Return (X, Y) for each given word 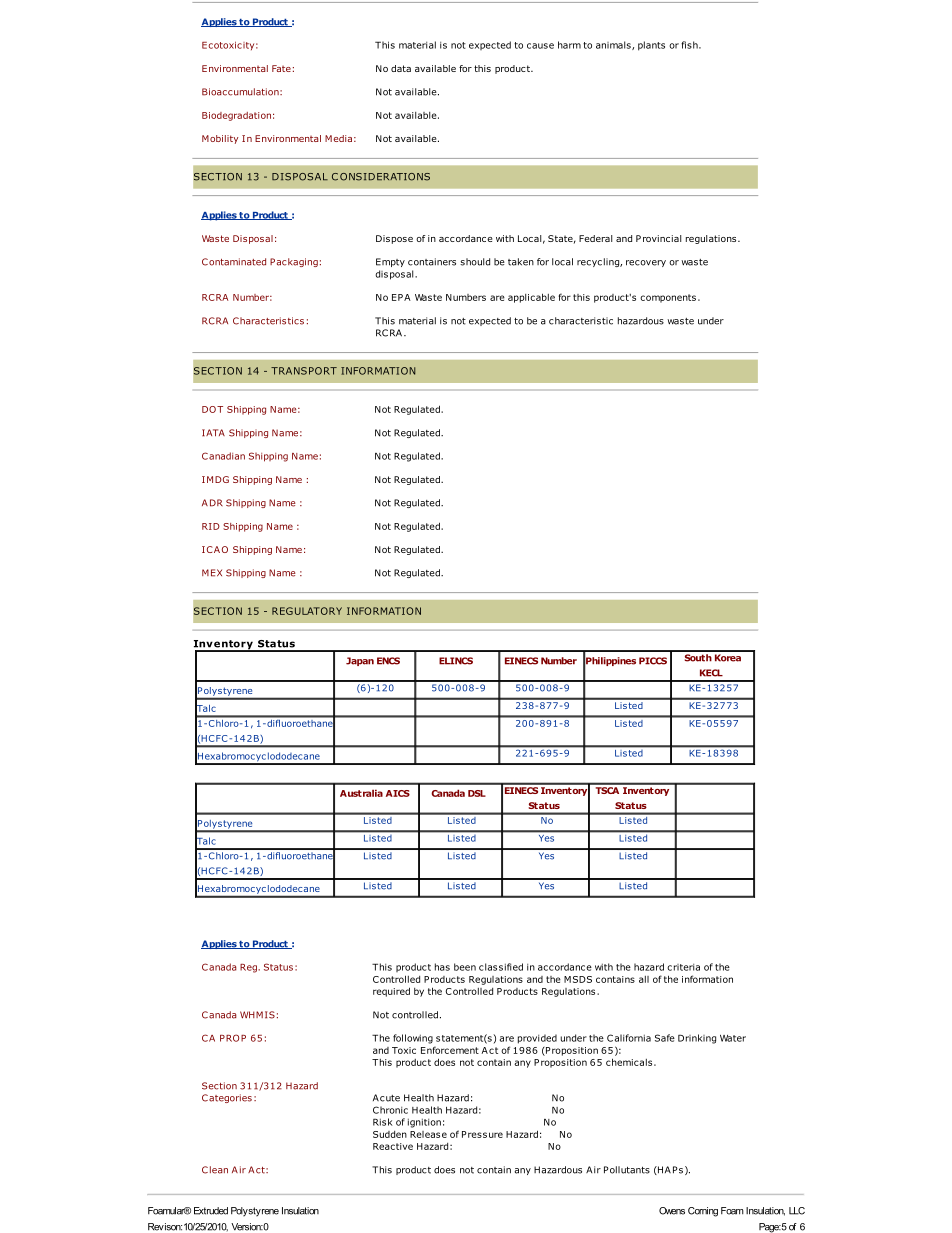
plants (651, 46)
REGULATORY (307, 611)
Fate (281, 68)
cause (540, 46)
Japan (360, 661)
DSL (477, 793)
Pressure (482, 1134)
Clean (215, 1170)
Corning (703, 1212)
